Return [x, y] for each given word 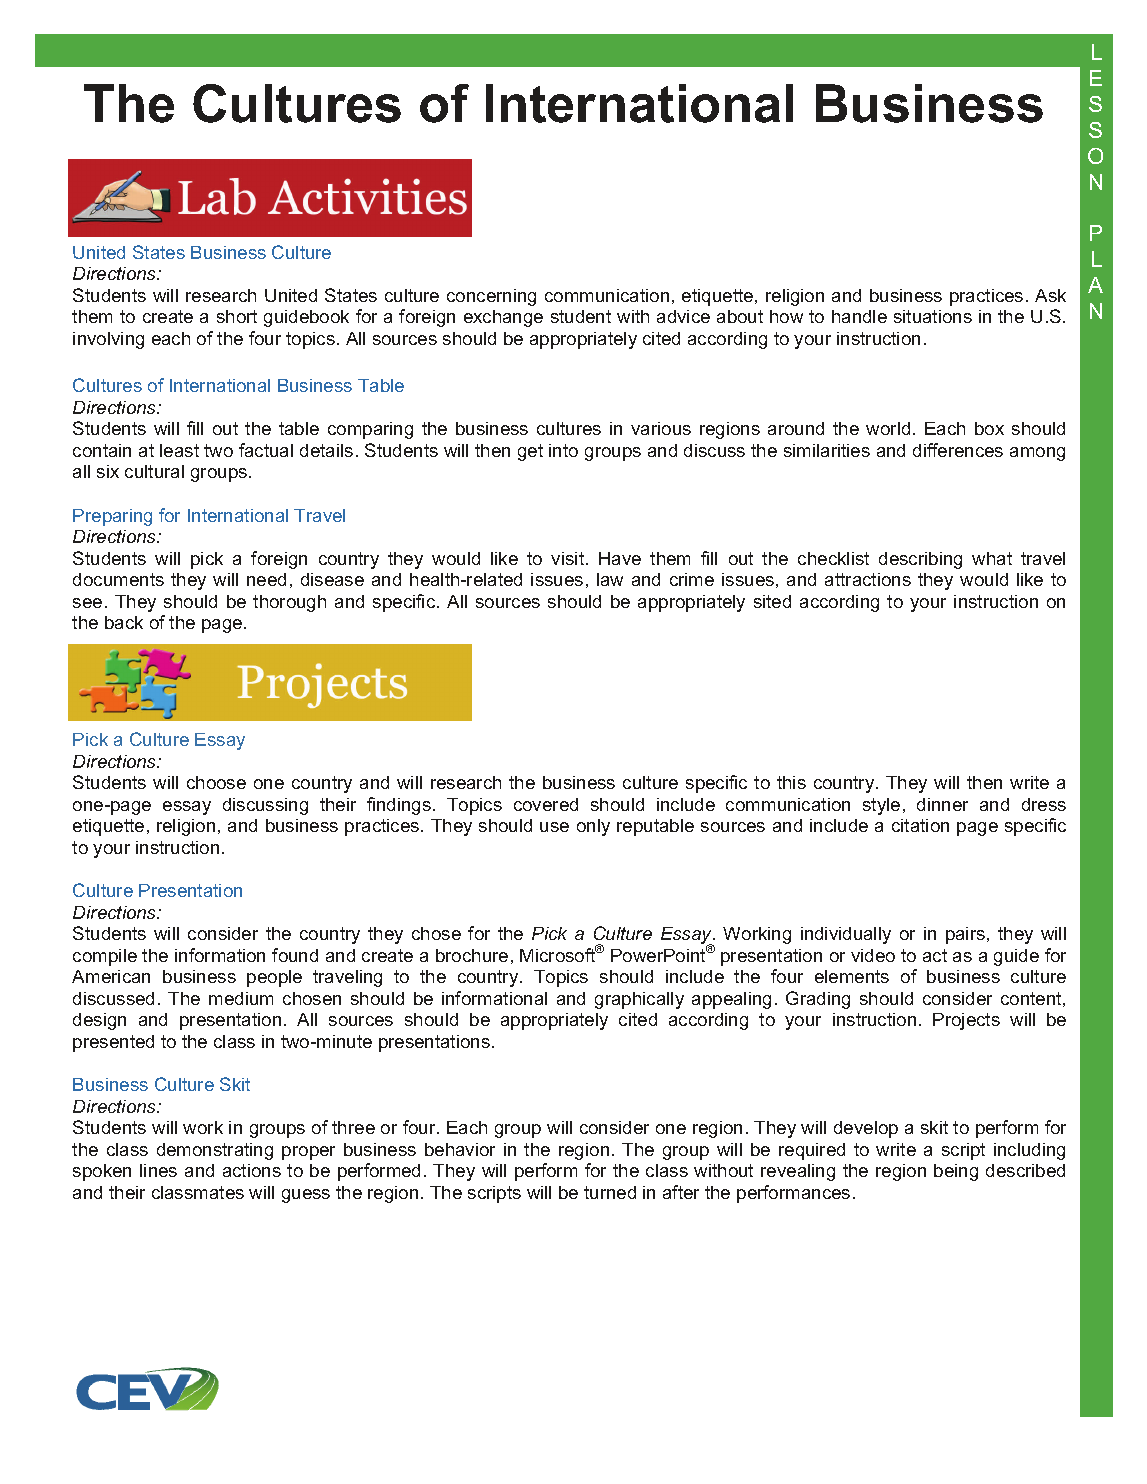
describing [920, 560]
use [554, 827]
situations [933, 316]
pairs [965, 935]
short [237, 316]
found [295, 955]
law [610, 579]
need [266, 579]
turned [610, 1192]
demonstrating [215, 1151]
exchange [503, 318]
